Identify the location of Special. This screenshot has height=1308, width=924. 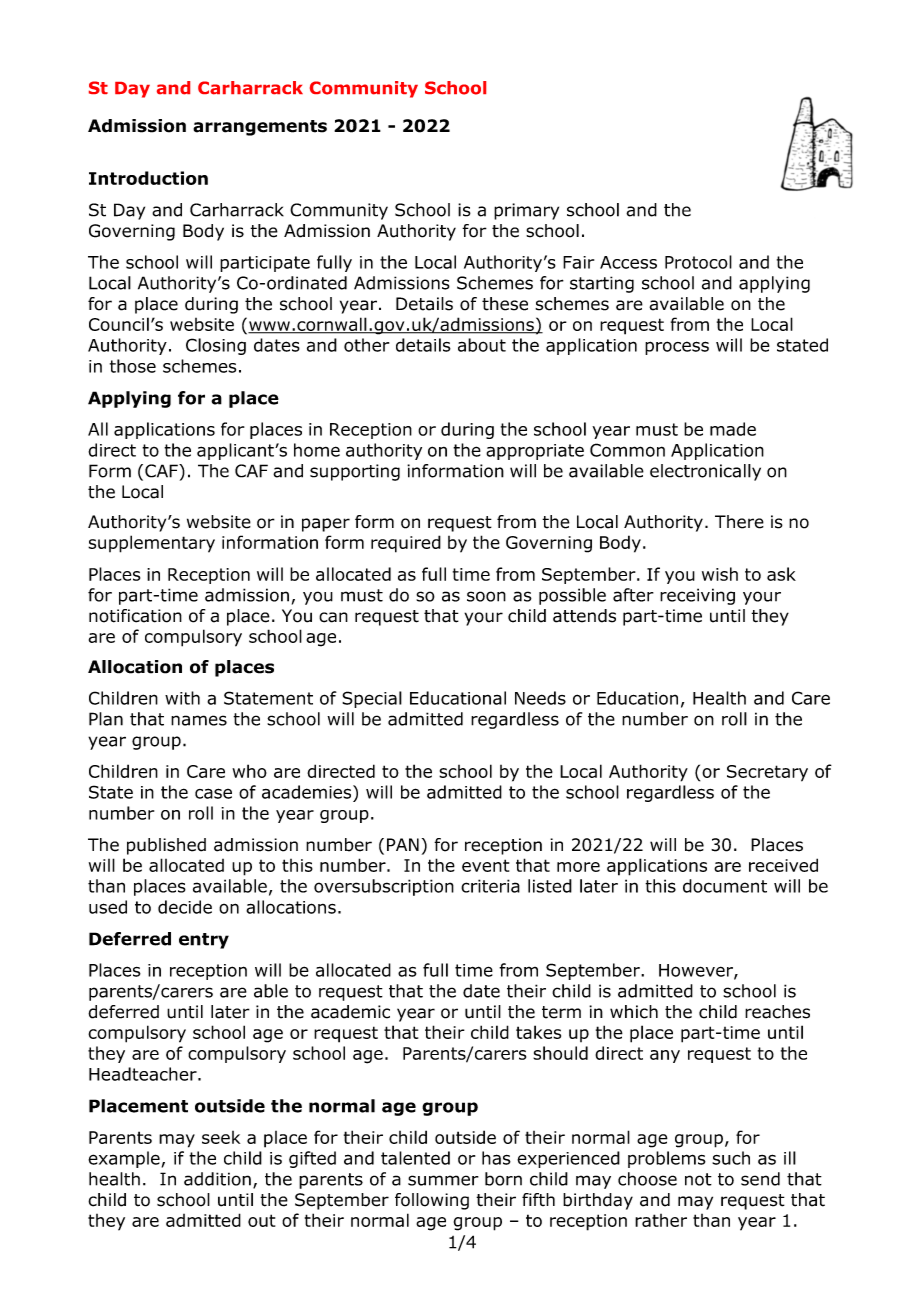
(372, 699).
